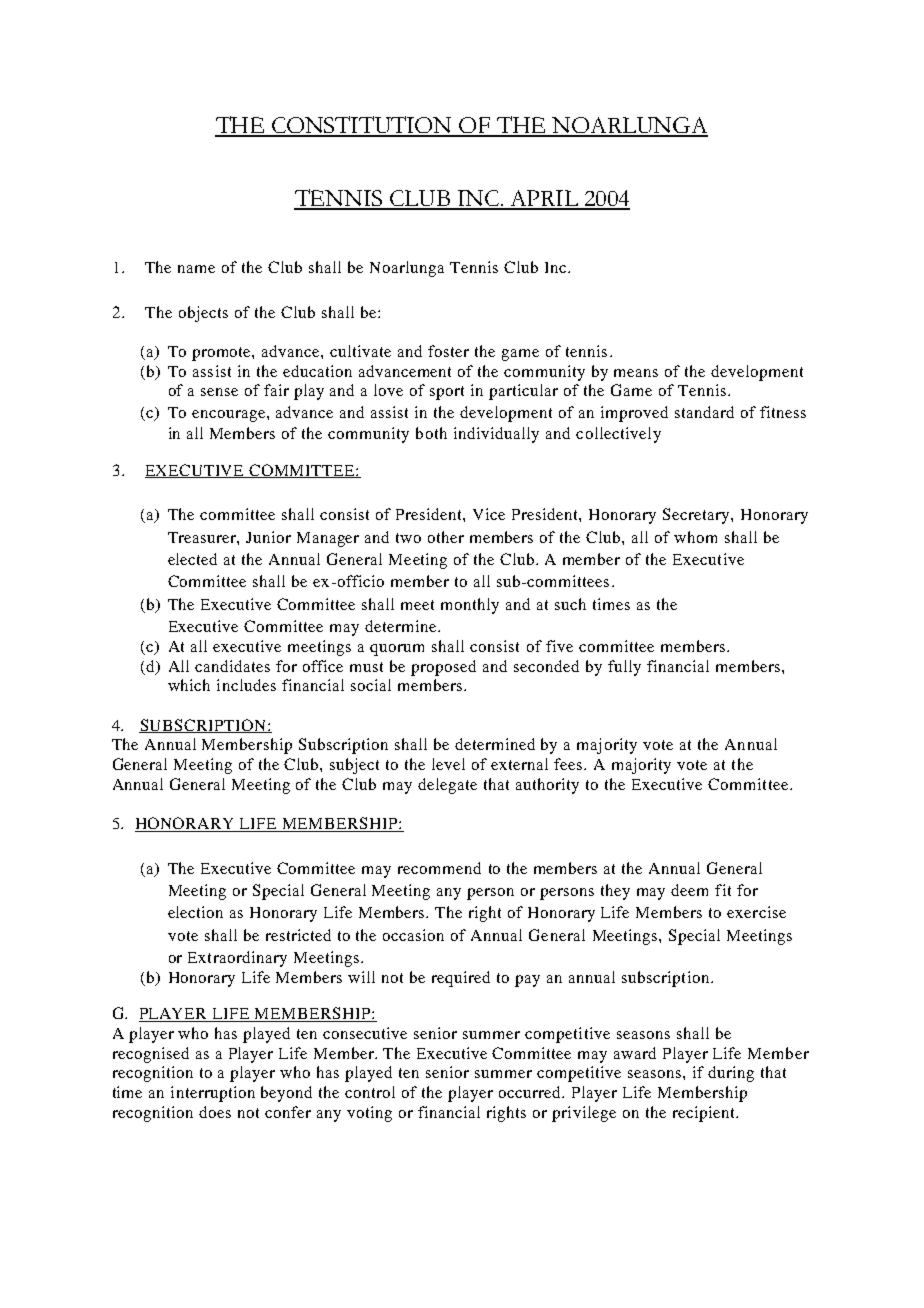 The image size is (924, 1308). I want to click on individually, so click(496, 435).
